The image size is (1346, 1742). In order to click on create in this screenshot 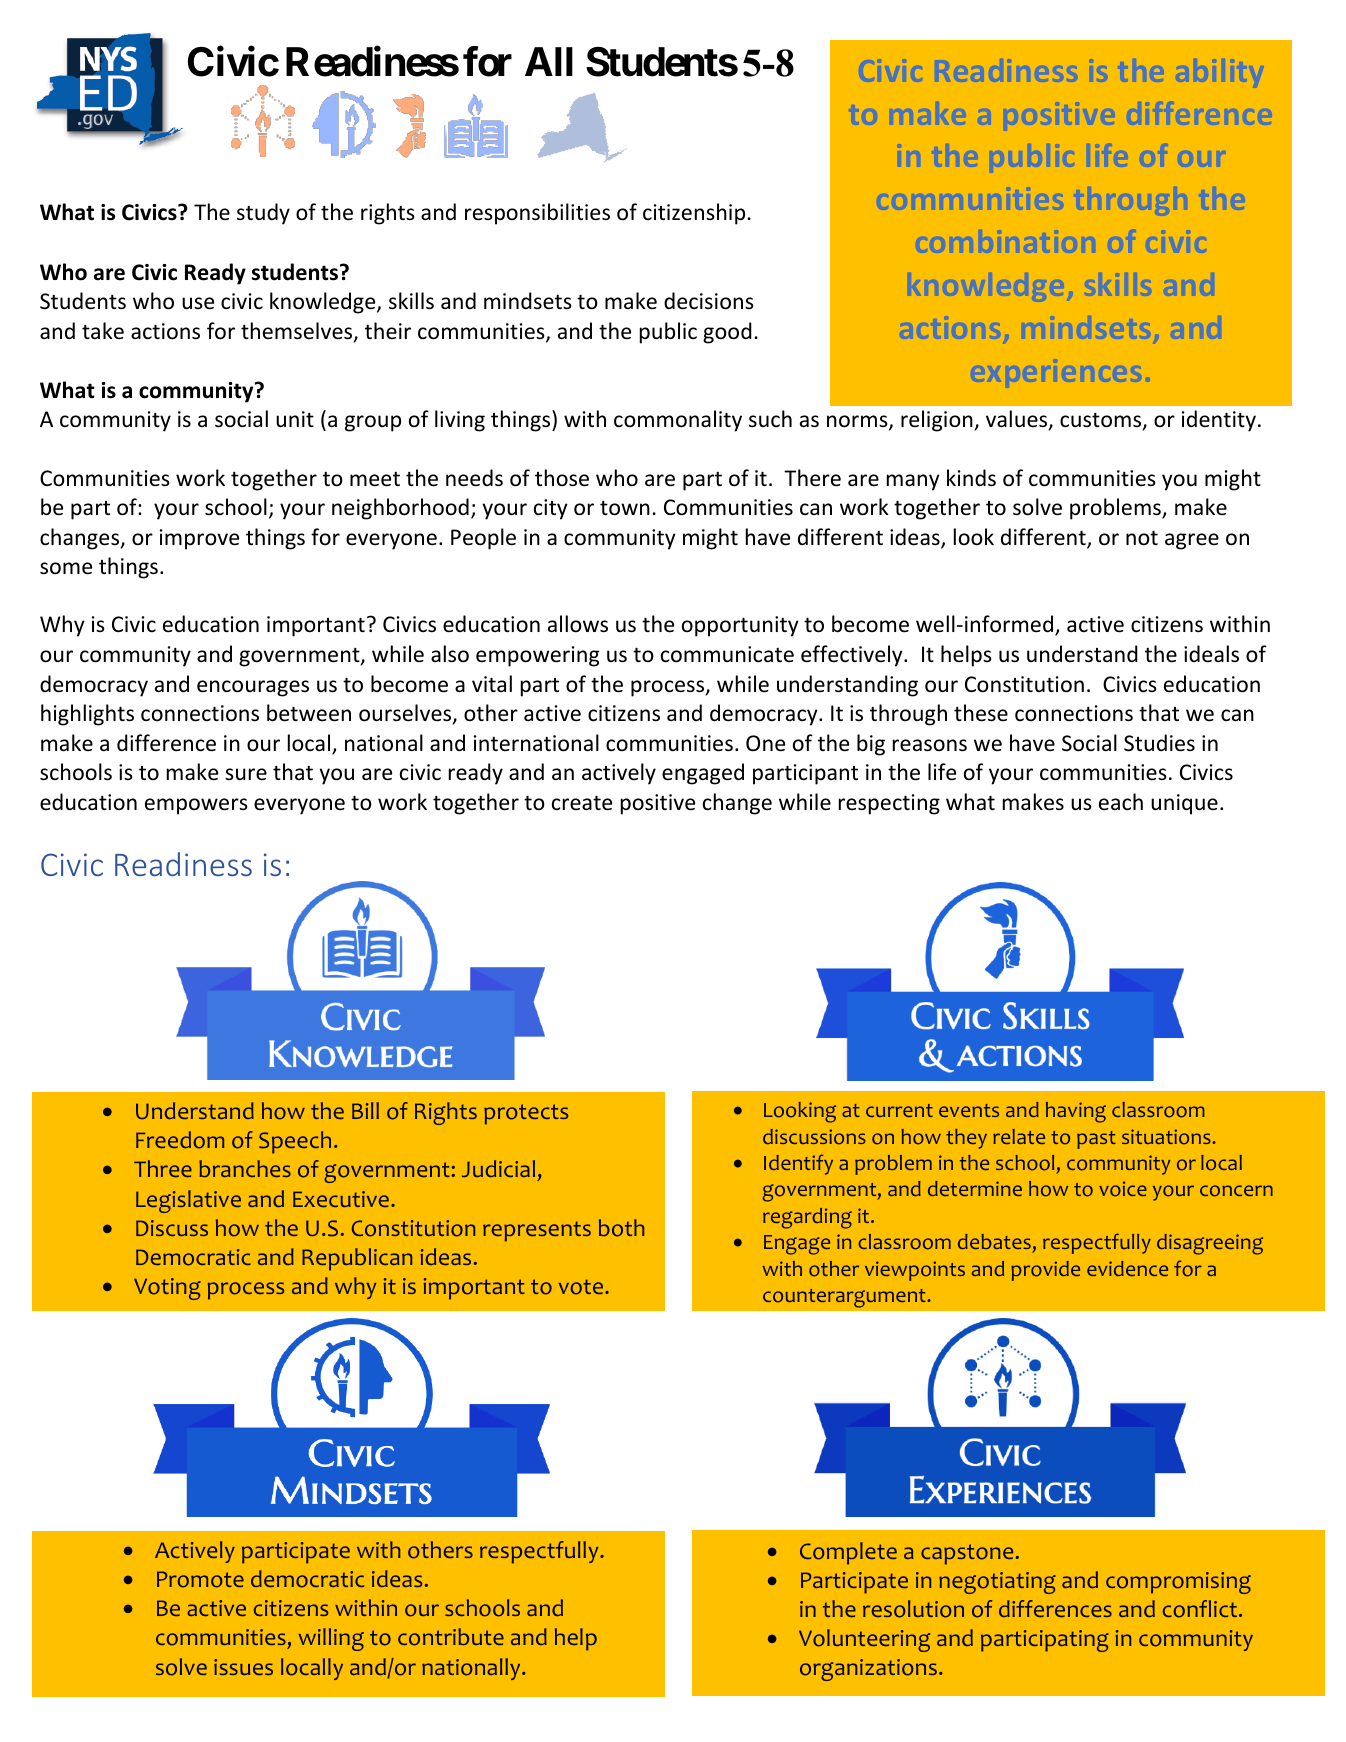, I will do `click(582, 803)`.
